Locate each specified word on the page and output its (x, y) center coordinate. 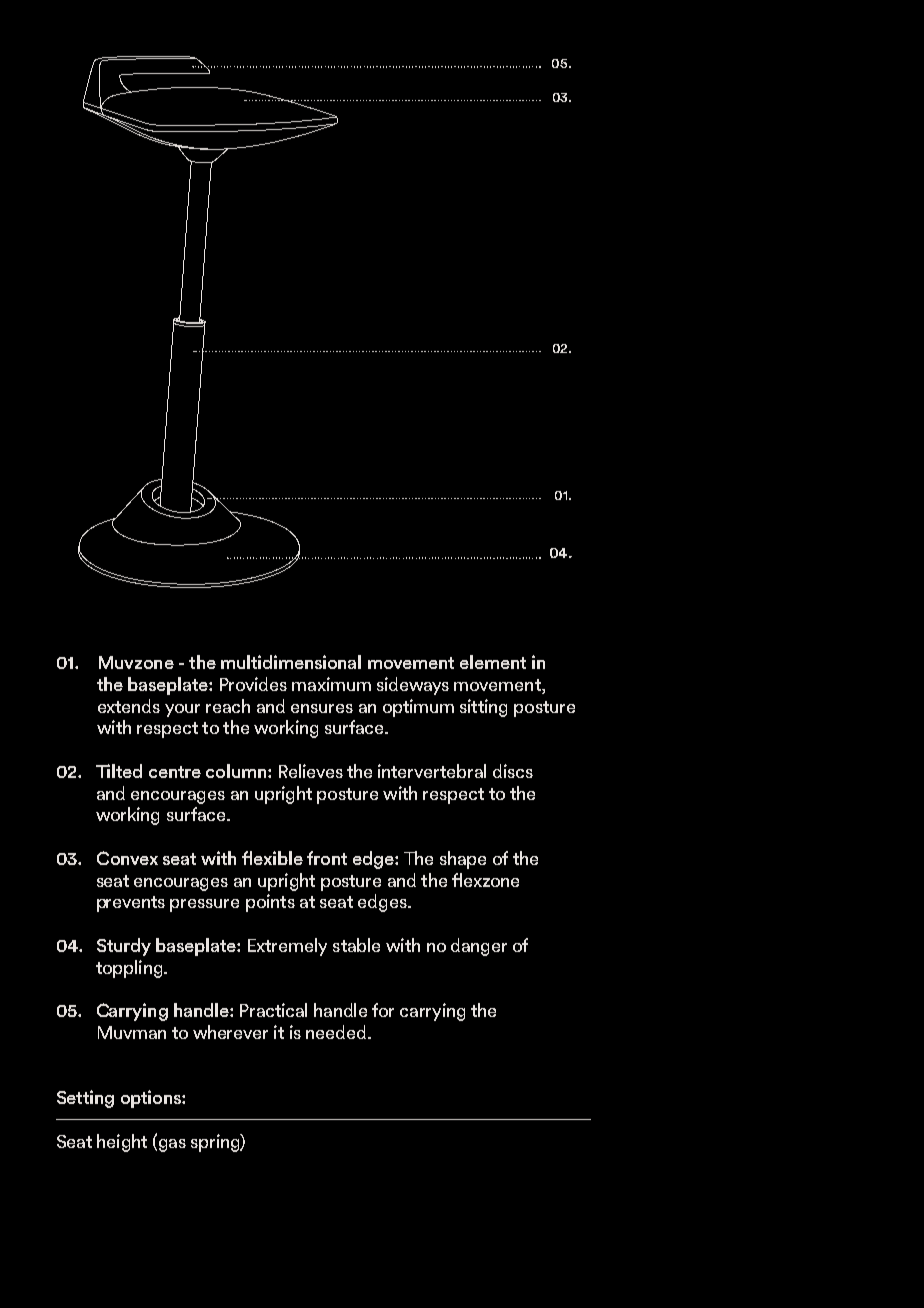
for (383, 1010)
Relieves (311, 771)
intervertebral (432, 771)
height (122, 1143)
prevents (131, 904)
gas (171, 1145)
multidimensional (291, 662)
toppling (130, 969)
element (493, 662)
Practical (273, 1010)
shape (463, 860)
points (270, 903)
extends (129, 706)
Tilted (119, 771)
